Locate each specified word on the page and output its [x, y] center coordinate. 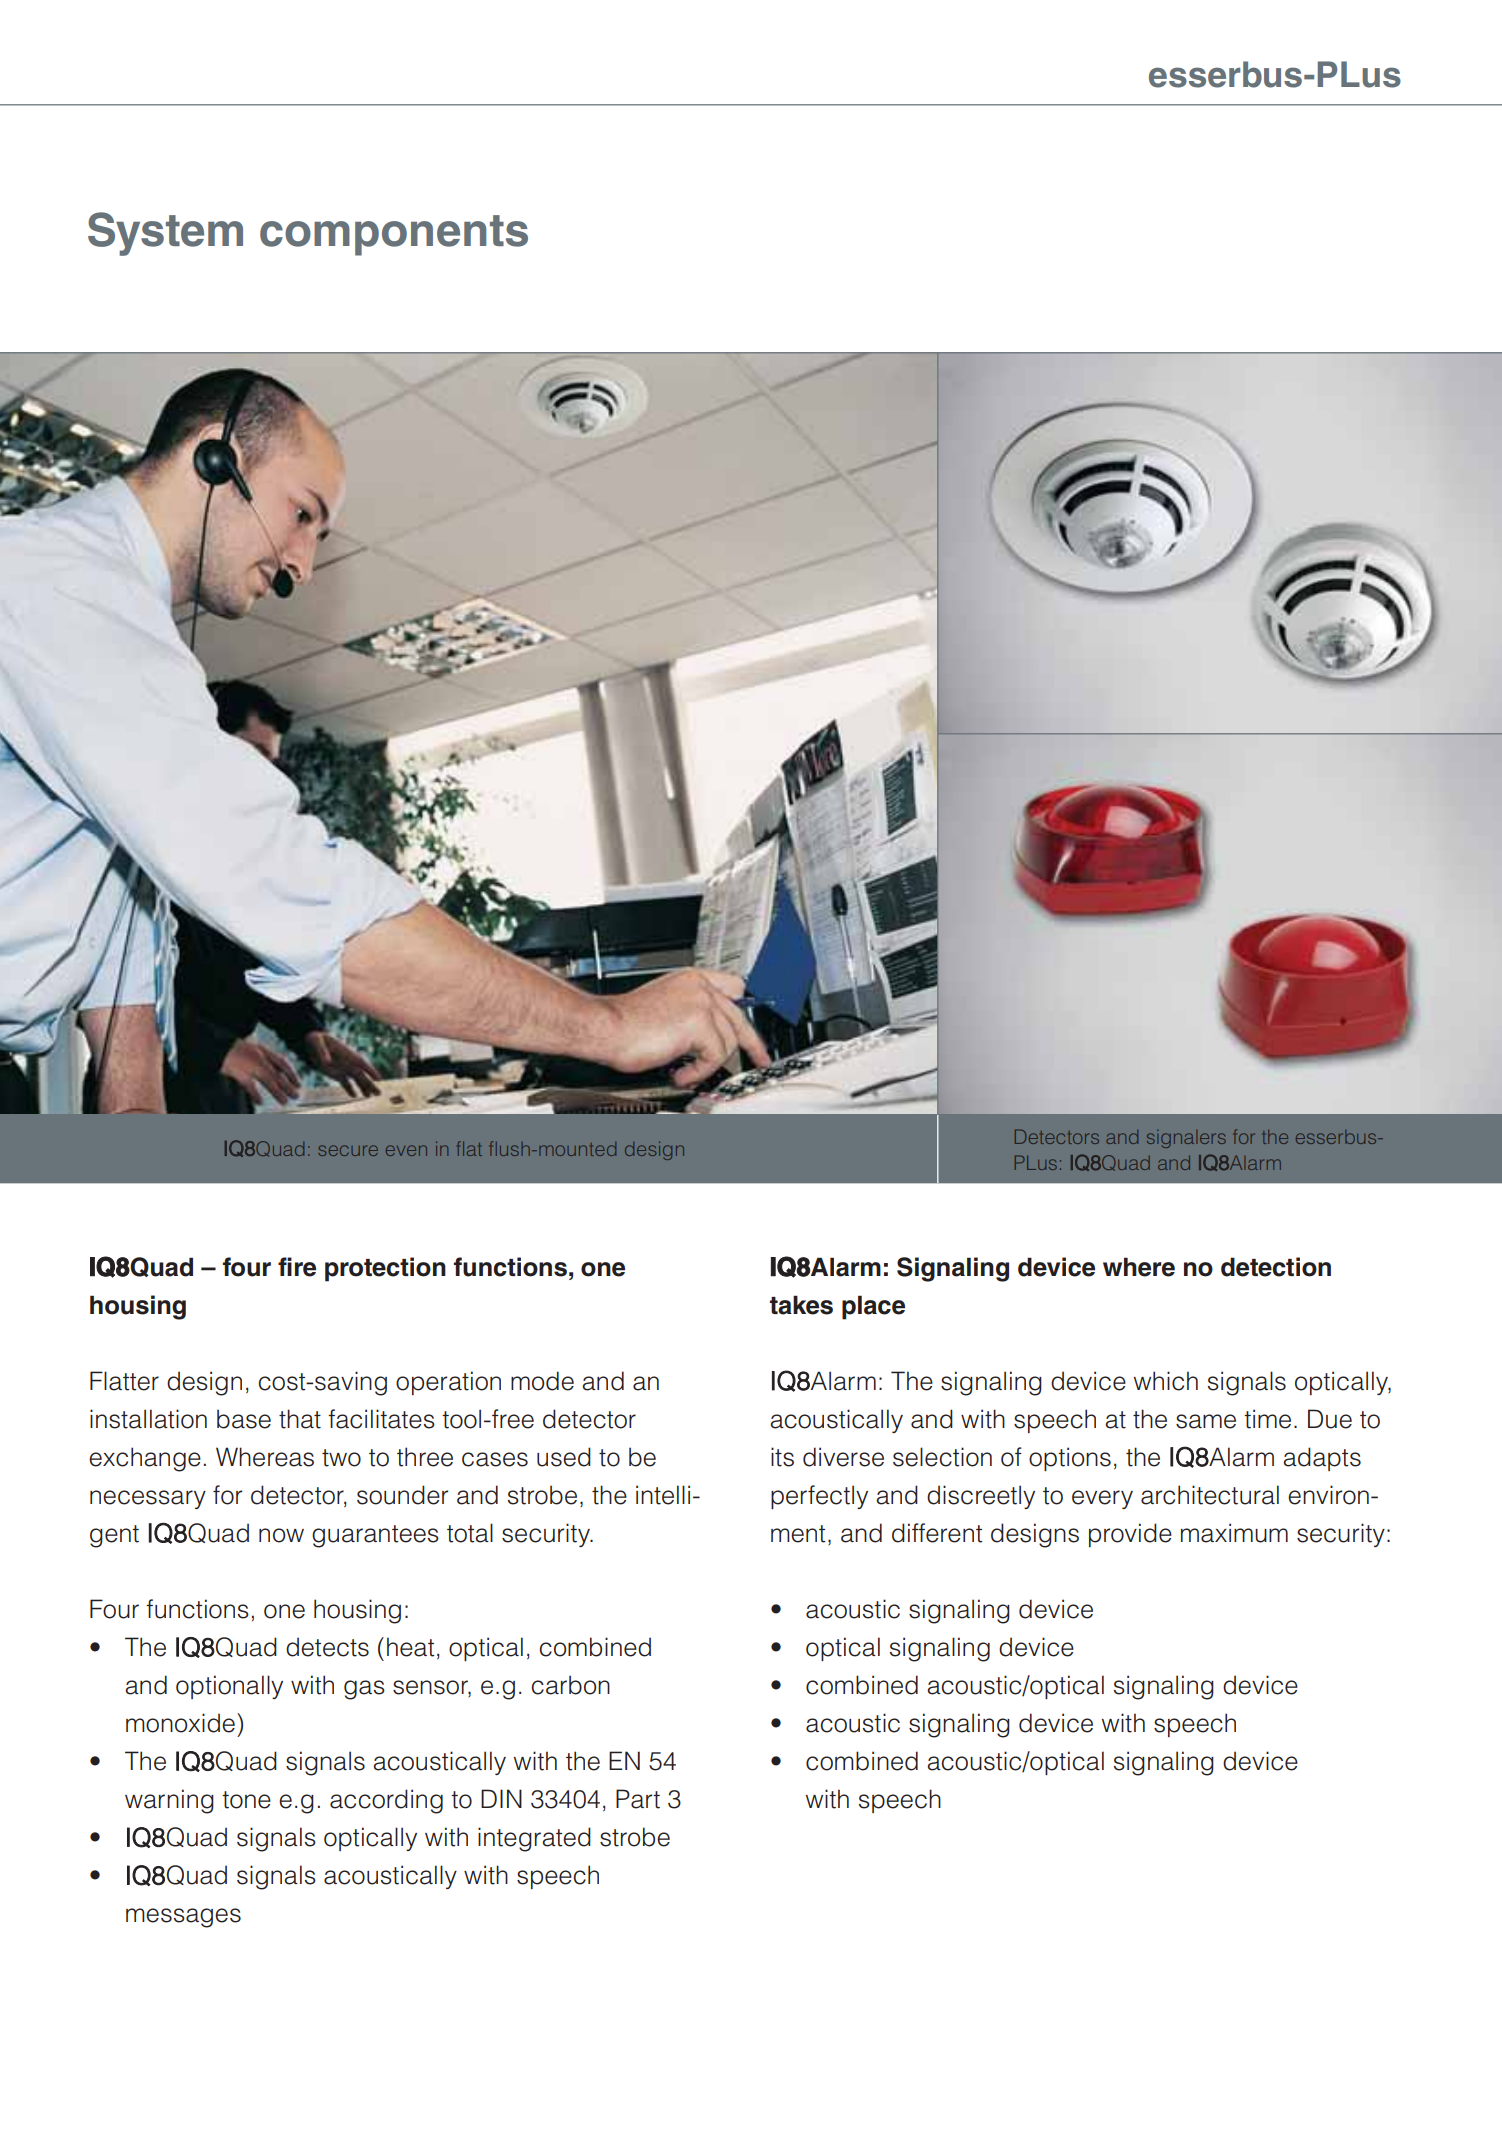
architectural [1210, 1495]
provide [1130, 1535]
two [341, 1458]
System [165, 234]
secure [348, 1150]
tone [246, 1800]
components [394, 235]
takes [801, 1305]
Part [638, 1799]
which [1166, 1381]
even [406, 1150]
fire [297, 1267]
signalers [1186, 1139]
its [782, 1457]
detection [1276, 1267]
